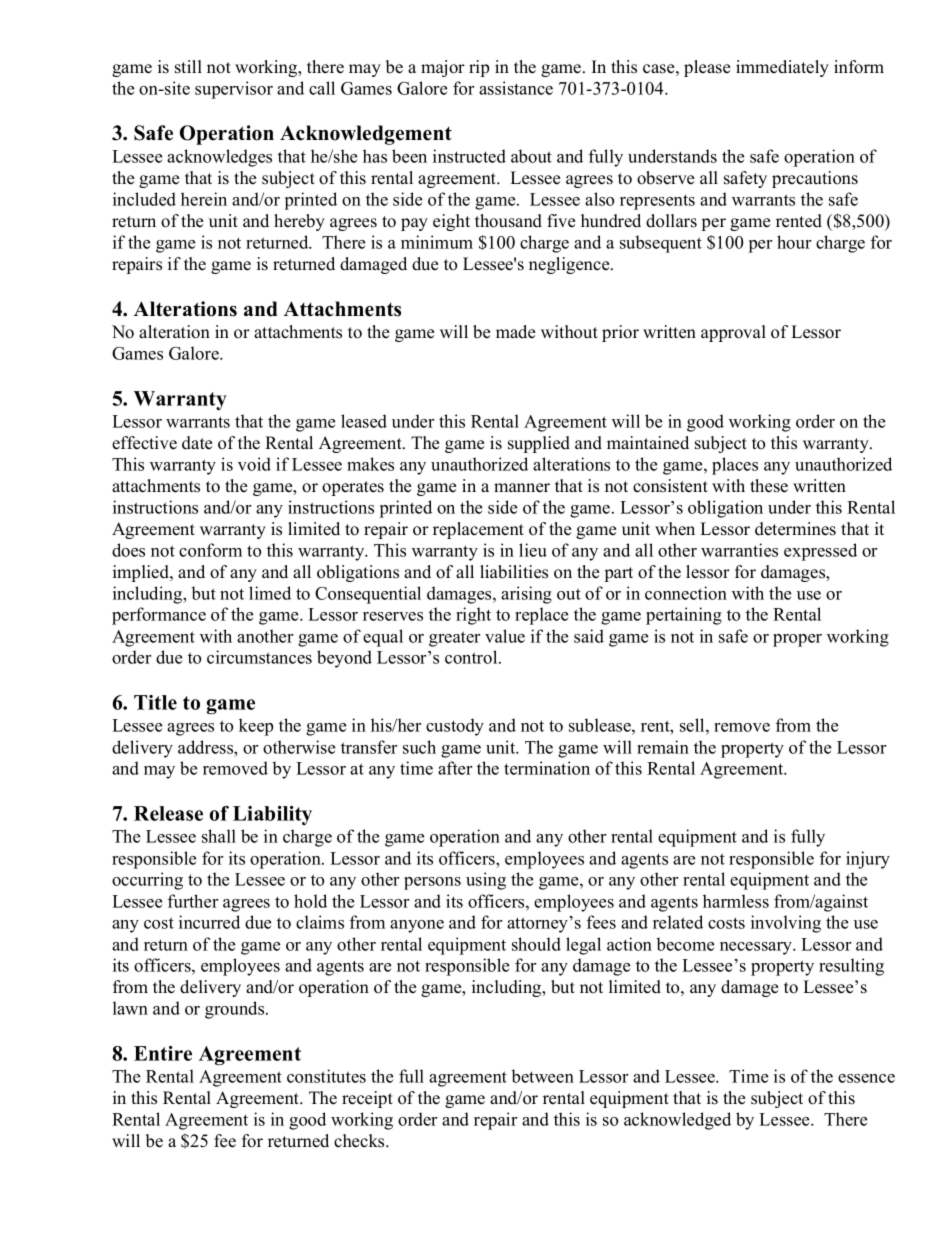 The width and height of the screenshot is (952, 1233). What do you see at coordinates (782, 68) in the screenshot?
I see `immediately` at bounding box center [782, 68].
